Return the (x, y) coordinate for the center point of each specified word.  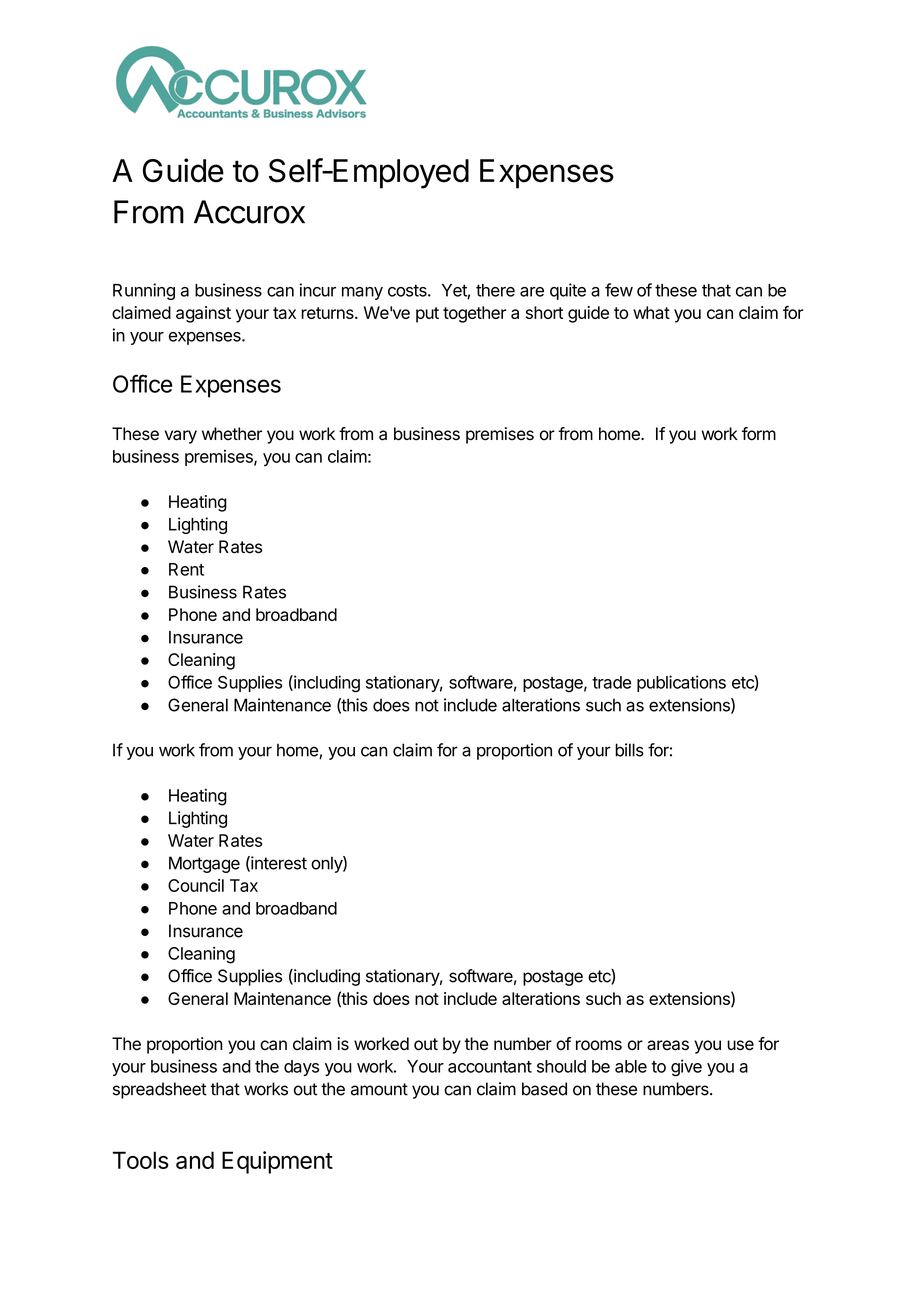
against (203, 314)
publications (681, 683)
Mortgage (204, 864)
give (686, 1068)
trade (611, 682)
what (651, 312)
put (427, 315)
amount (379, 1089)
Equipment (277, 1162)
